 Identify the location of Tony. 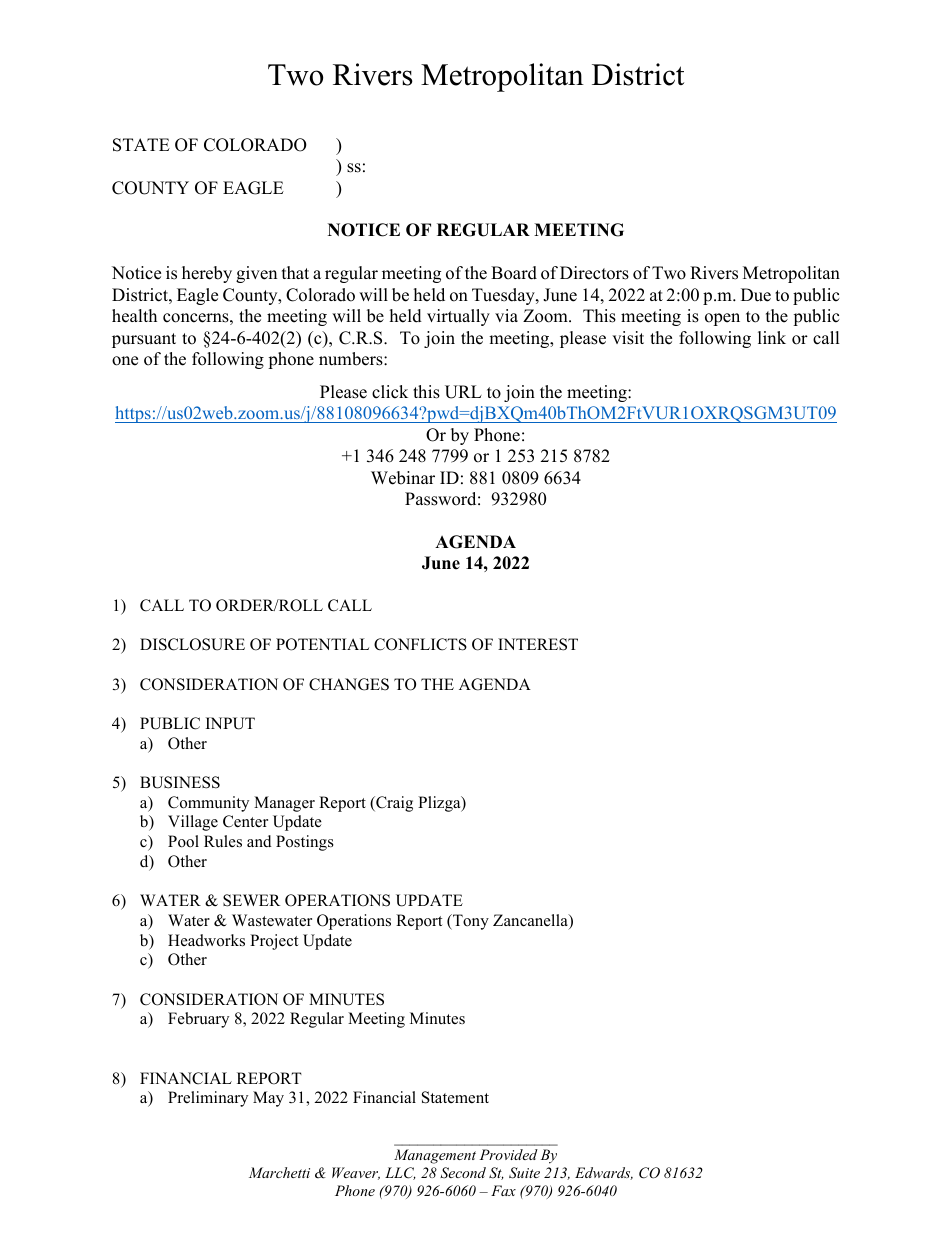
(470, 922).
